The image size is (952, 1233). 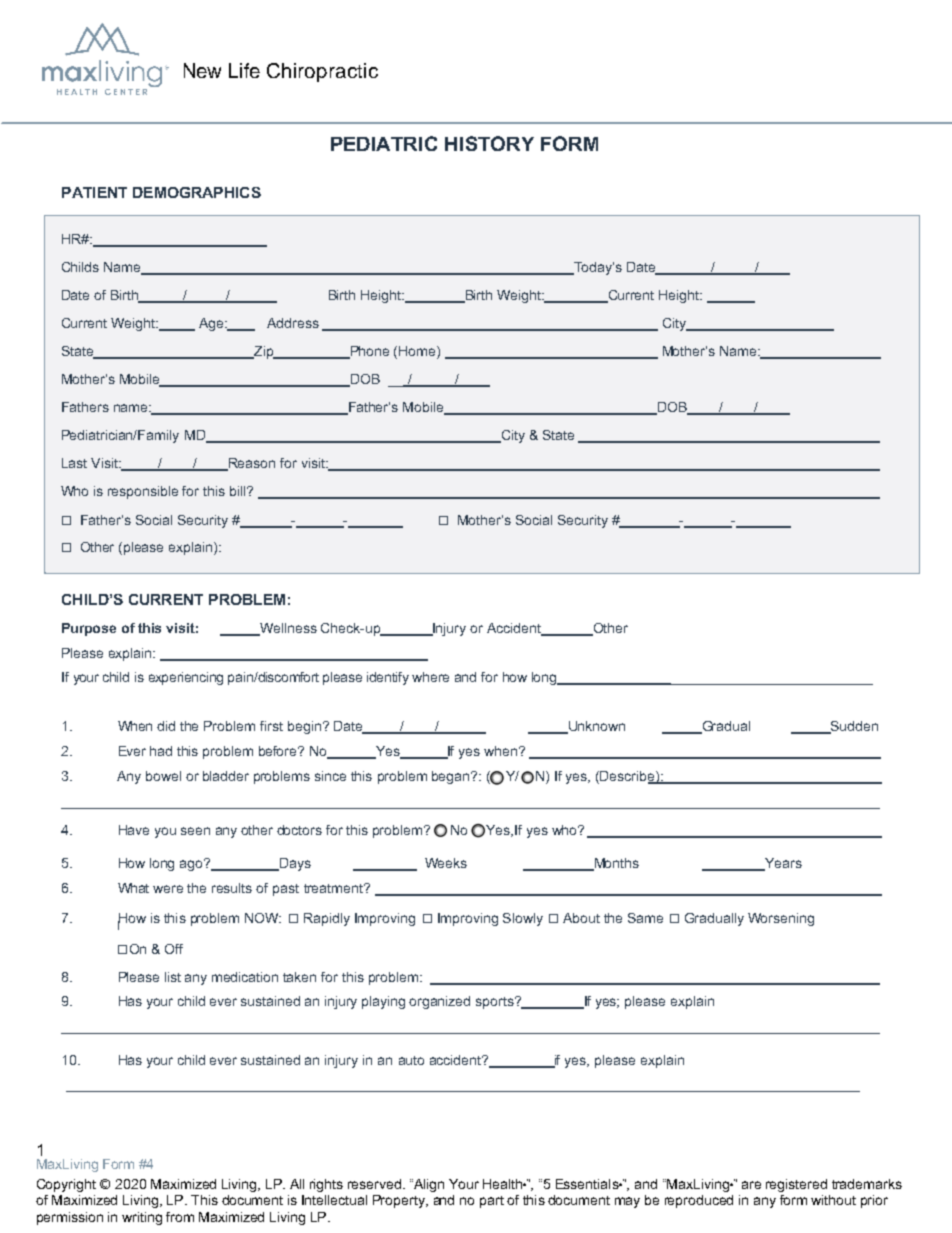 I want to click on HISTORY, so click(x=489, y=143).
